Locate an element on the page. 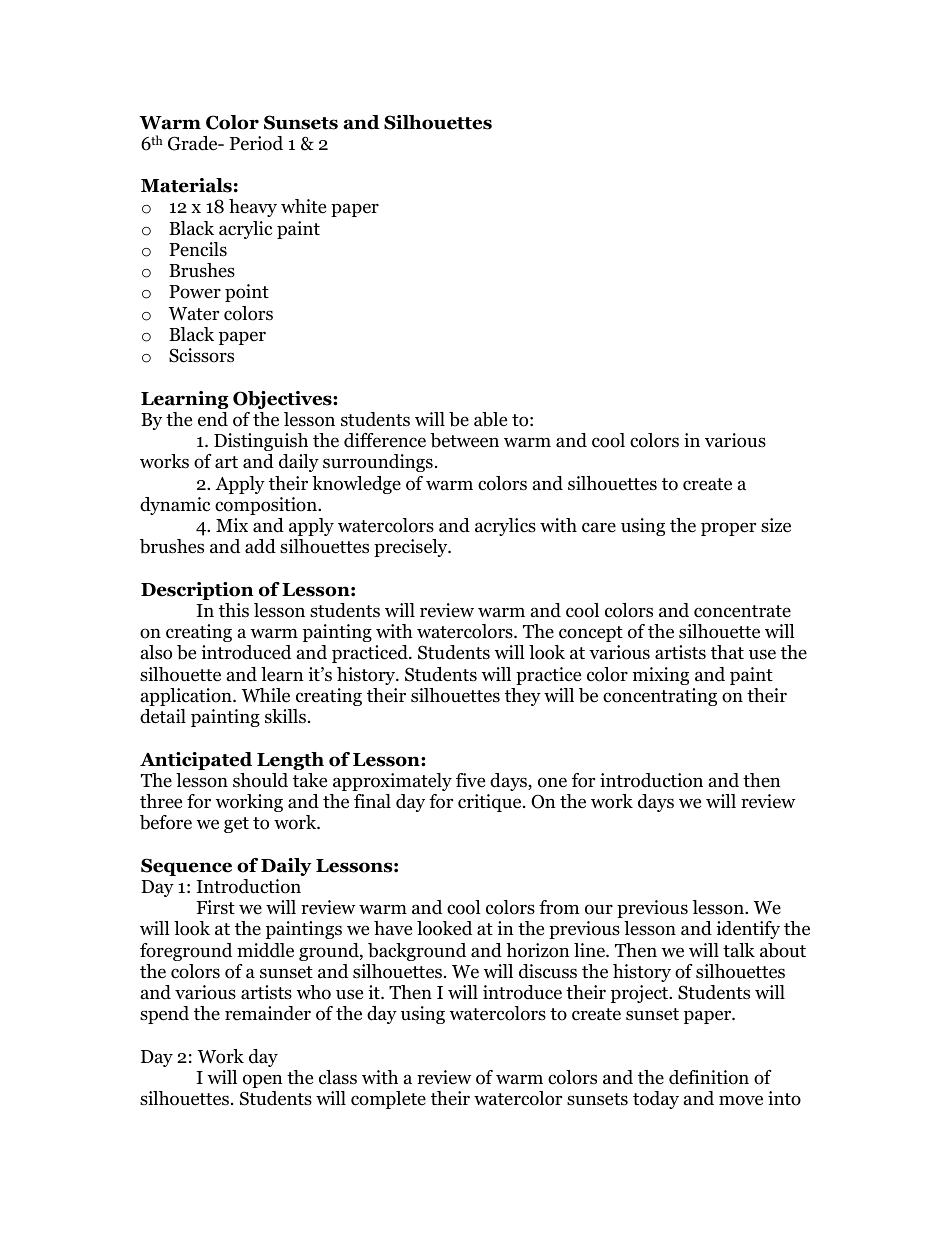 The width and height of the image is (952, 1233). able is located at coordinates (490, 419).
